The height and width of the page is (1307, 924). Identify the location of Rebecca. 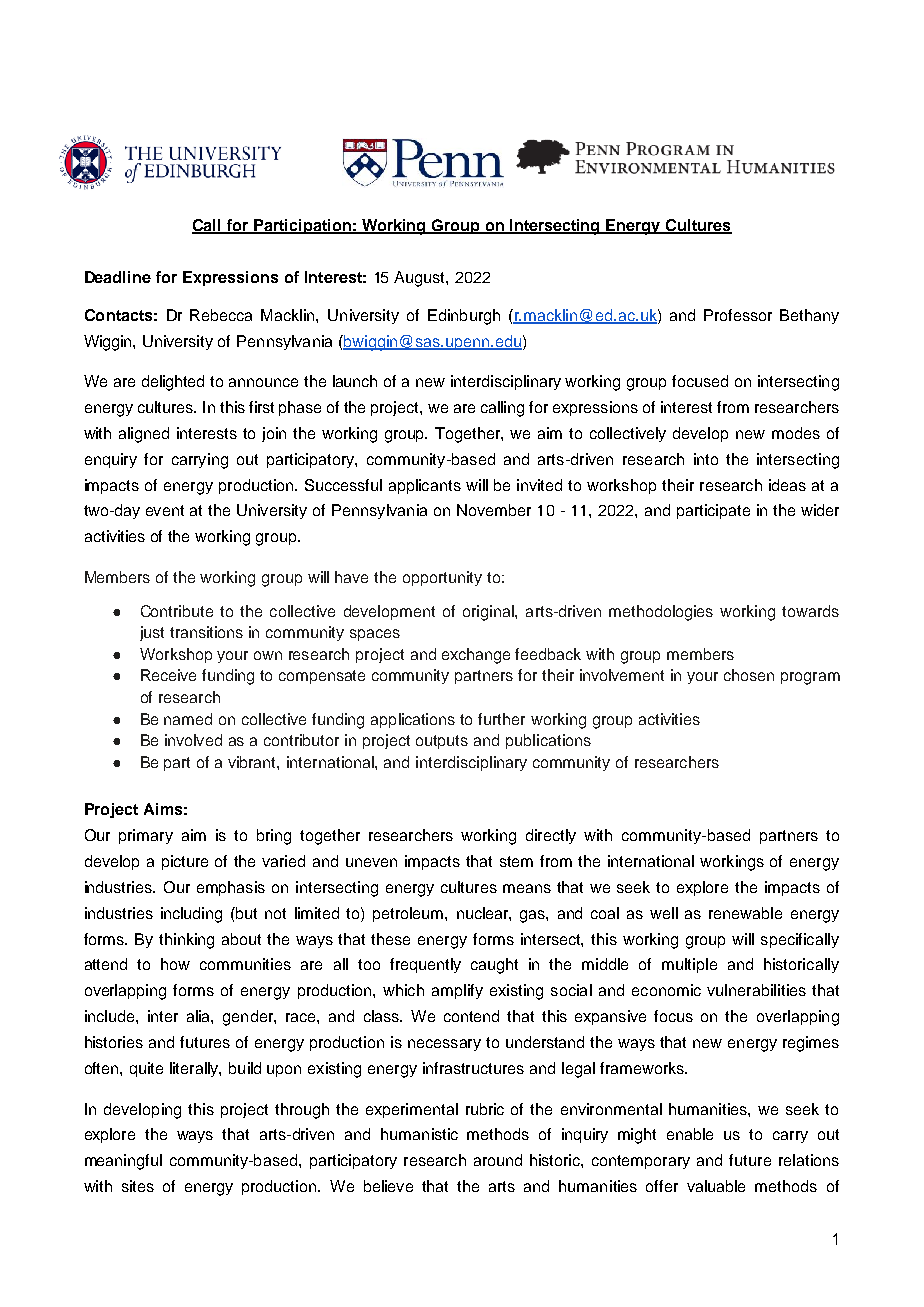
(221, 315).
